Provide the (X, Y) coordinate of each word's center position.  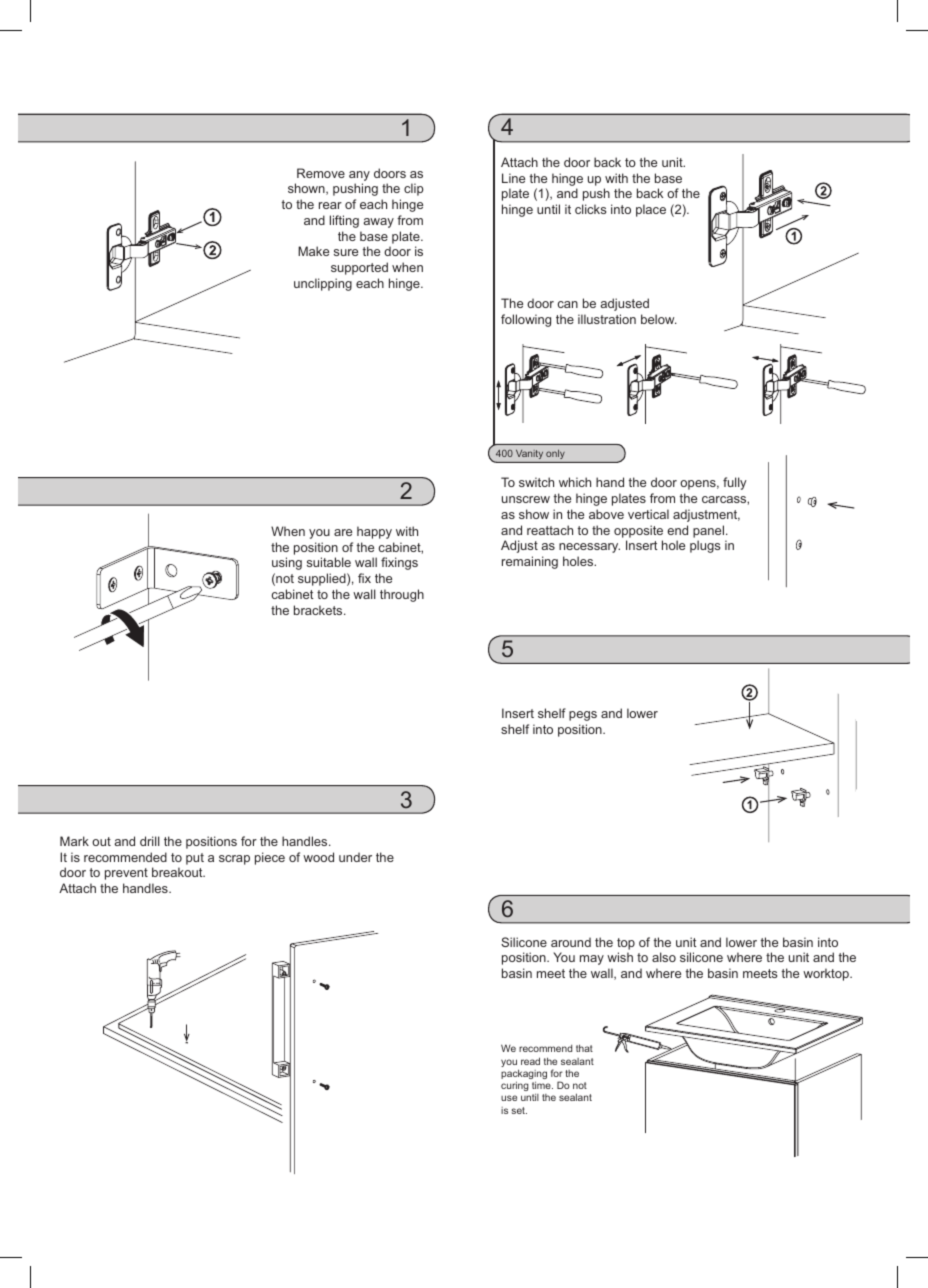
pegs (583, 716)
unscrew (526, 499)
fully (735, 483)
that (584, 1048)
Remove (321, 173)
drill (150, 841)
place (651, 210)
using (287, 563)
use (509, 1098)
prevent (126, 874)
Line (513, 178)
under (355, 857)
